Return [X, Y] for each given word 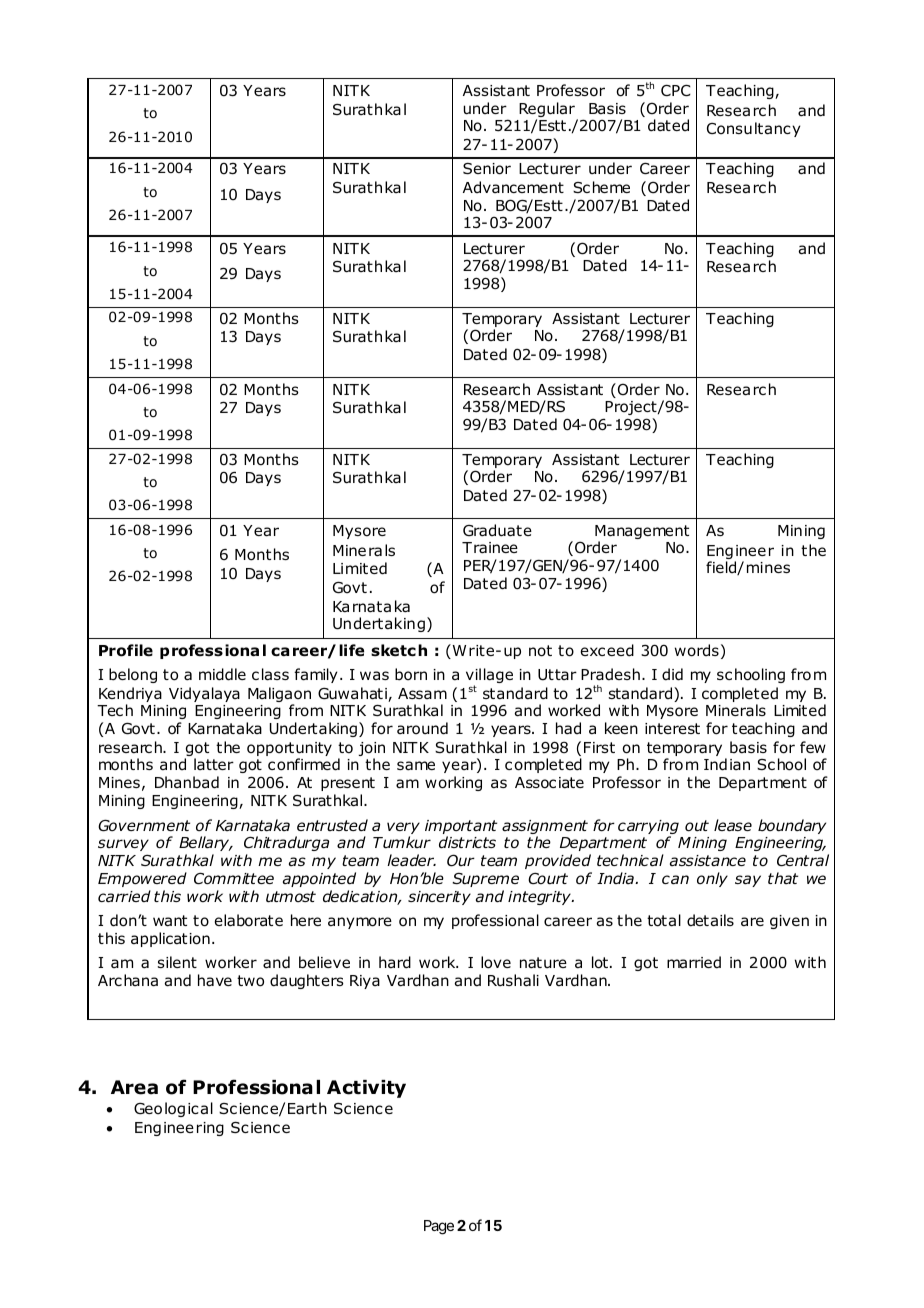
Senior [487, 169]
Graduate [497, 530]
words [697, 650]
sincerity [439, 898]
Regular [547, 111]
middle [222, 674]
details [710, 920]
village [489, 677]
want [170, 921]
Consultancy [753, 129]
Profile [126, 650]
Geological [173, 1109]
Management [642, 533]
